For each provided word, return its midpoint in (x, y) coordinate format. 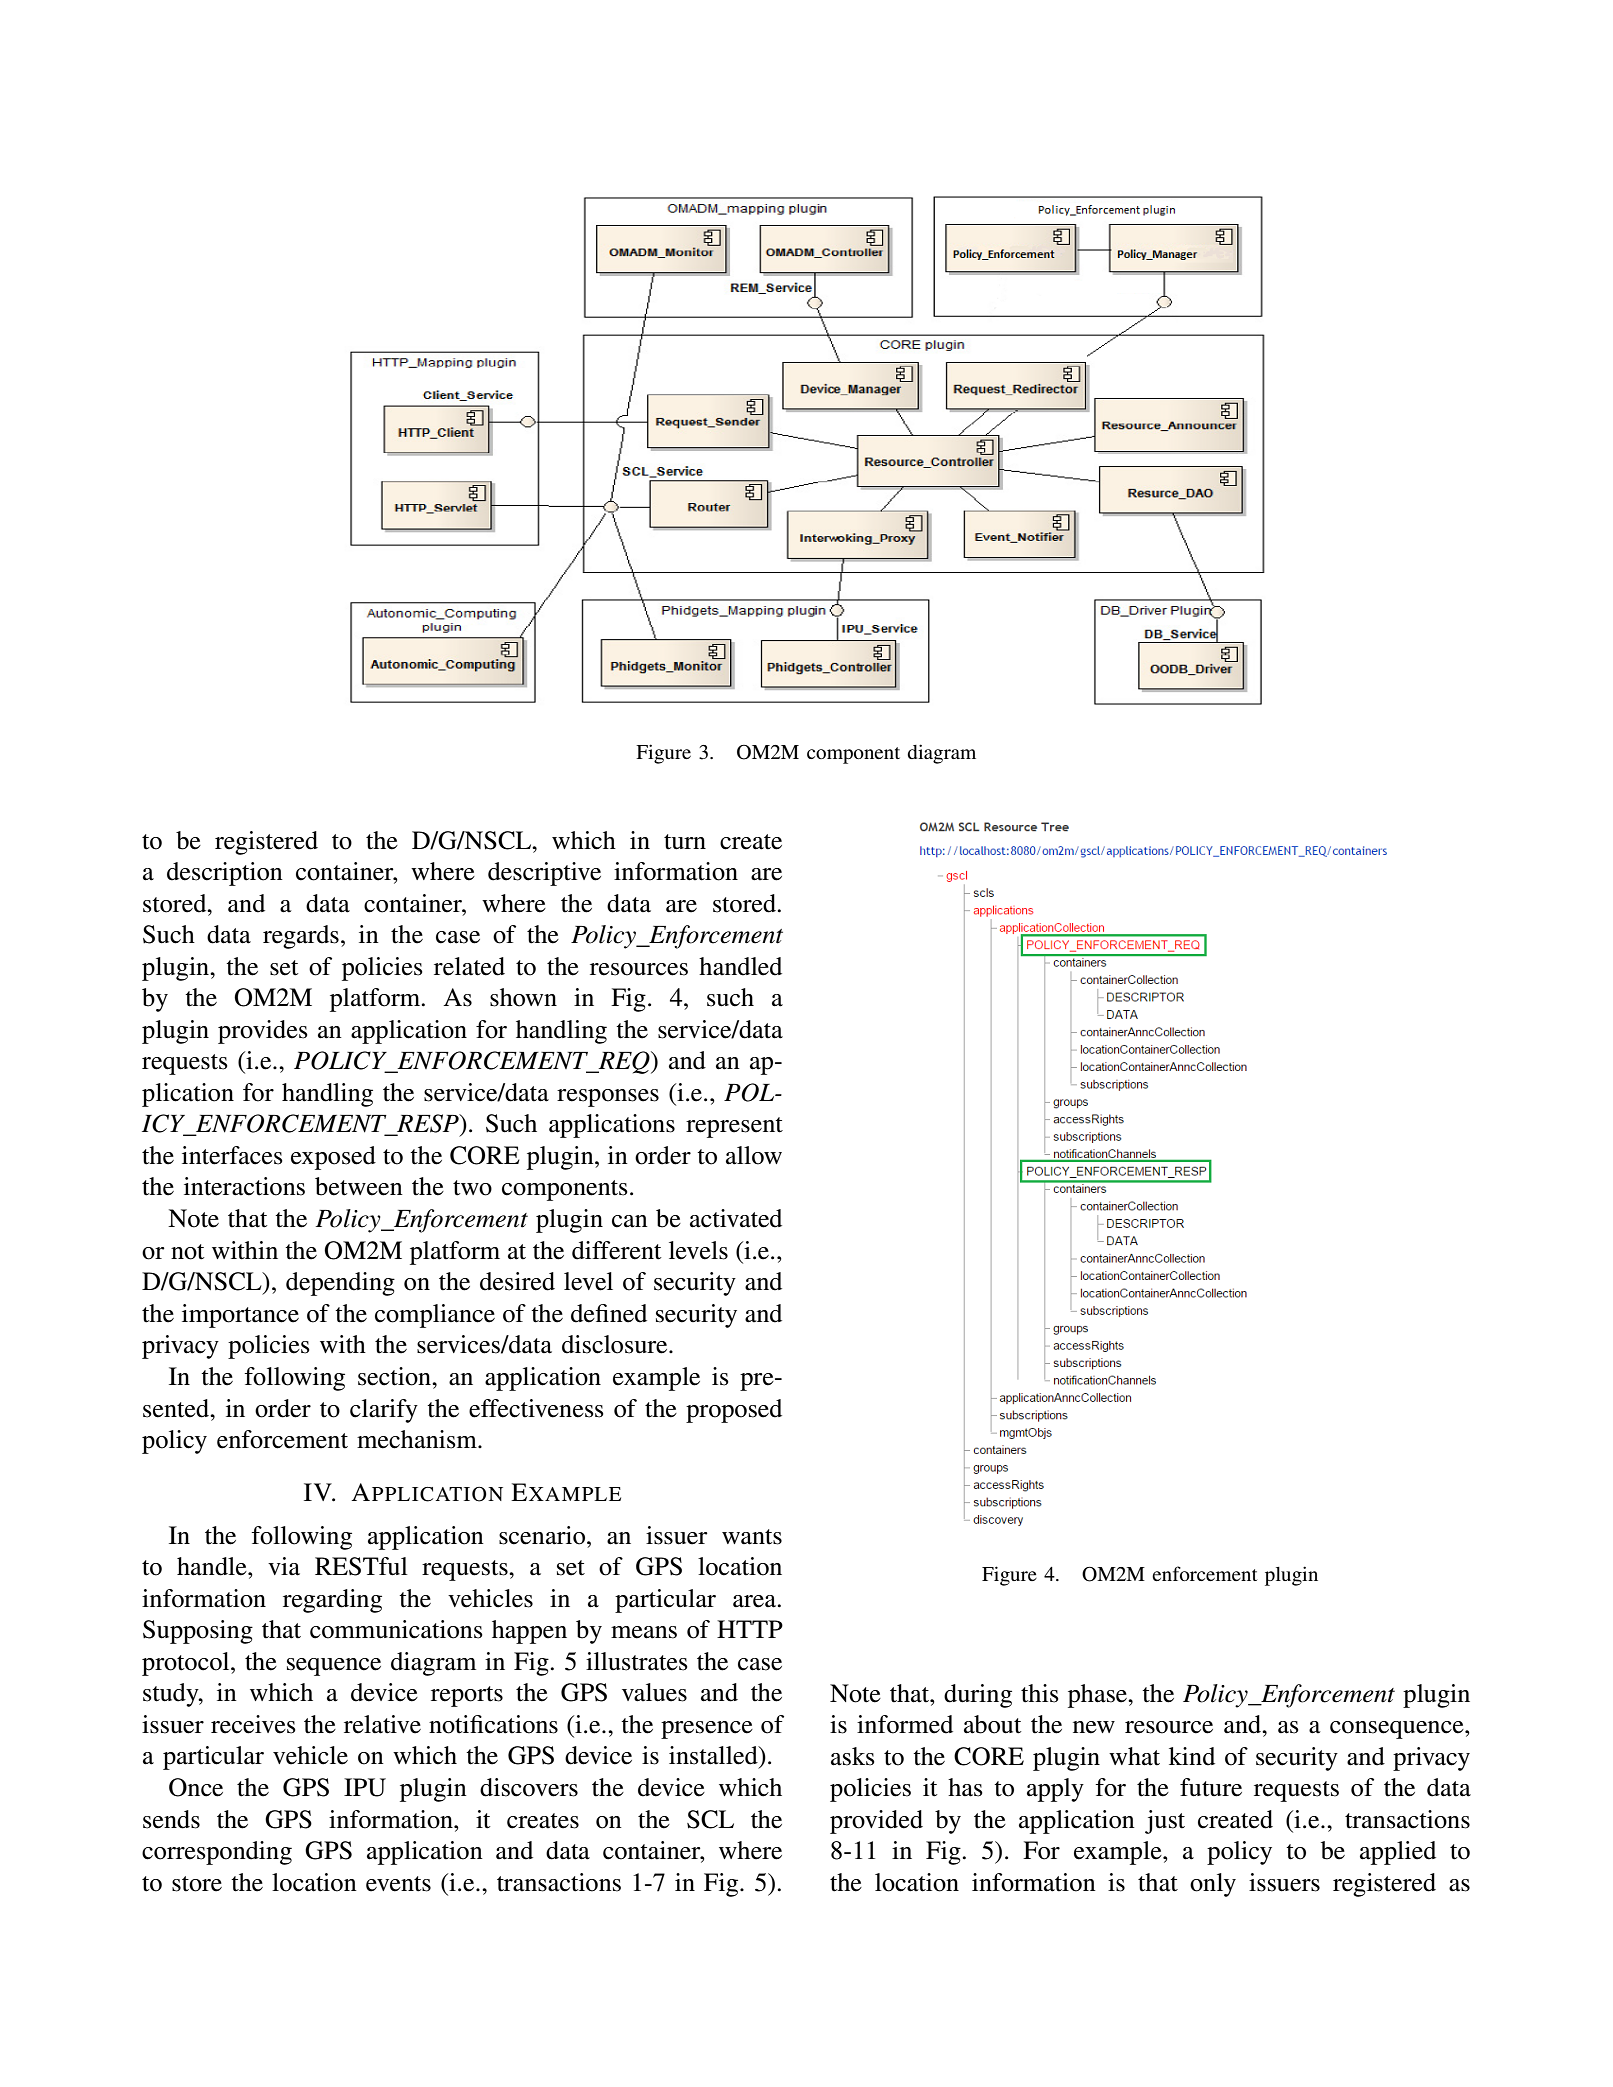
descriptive (544, 874)
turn (685, 842)
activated (736, 1218)
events (398, 1884)
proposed (734, 1411)
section (395, 1376)
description (225, 874)
